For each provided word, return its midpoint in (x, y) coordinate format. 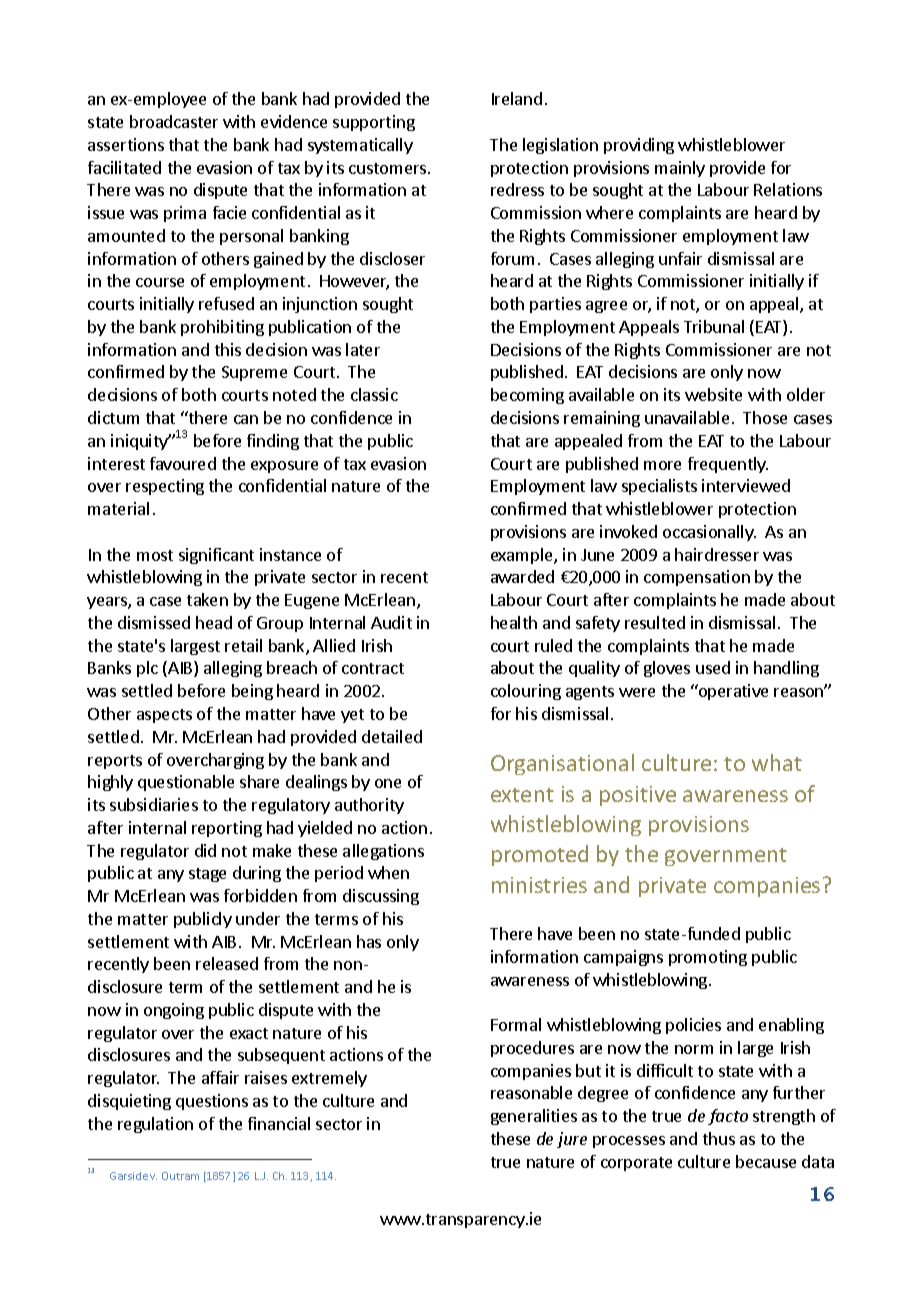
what (777, 762)
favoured (183, 463)
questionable (186, 783)
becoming (527, 396)
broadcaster (174, 121)
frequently (728, 465)
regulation (155, 1125)
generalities (534, 1117)
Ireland (517, 98)
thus (719, 1138)
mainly (680, 169)
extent (522, 795)
